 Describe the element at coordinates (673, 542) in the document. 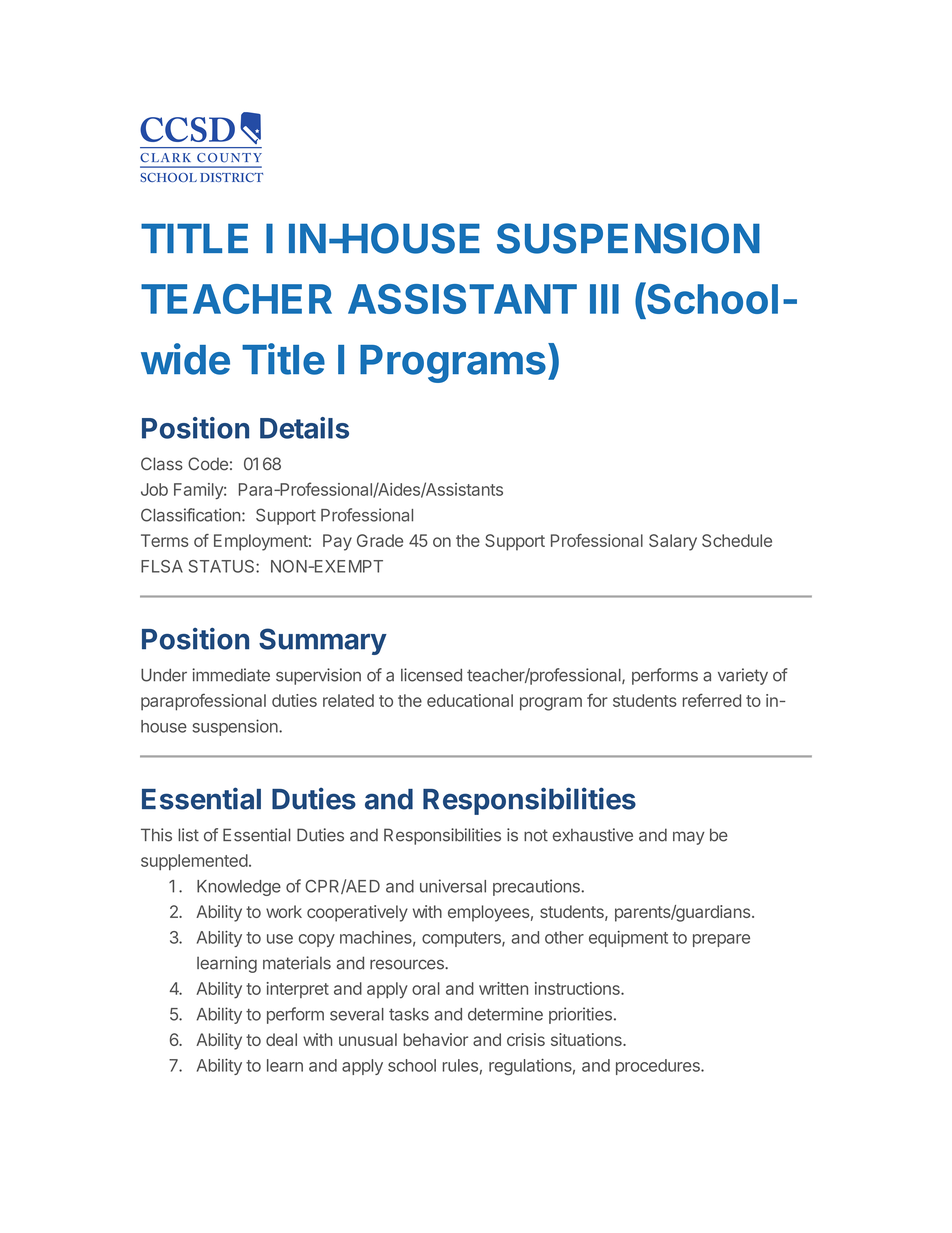

I see `Salary` at that location.
